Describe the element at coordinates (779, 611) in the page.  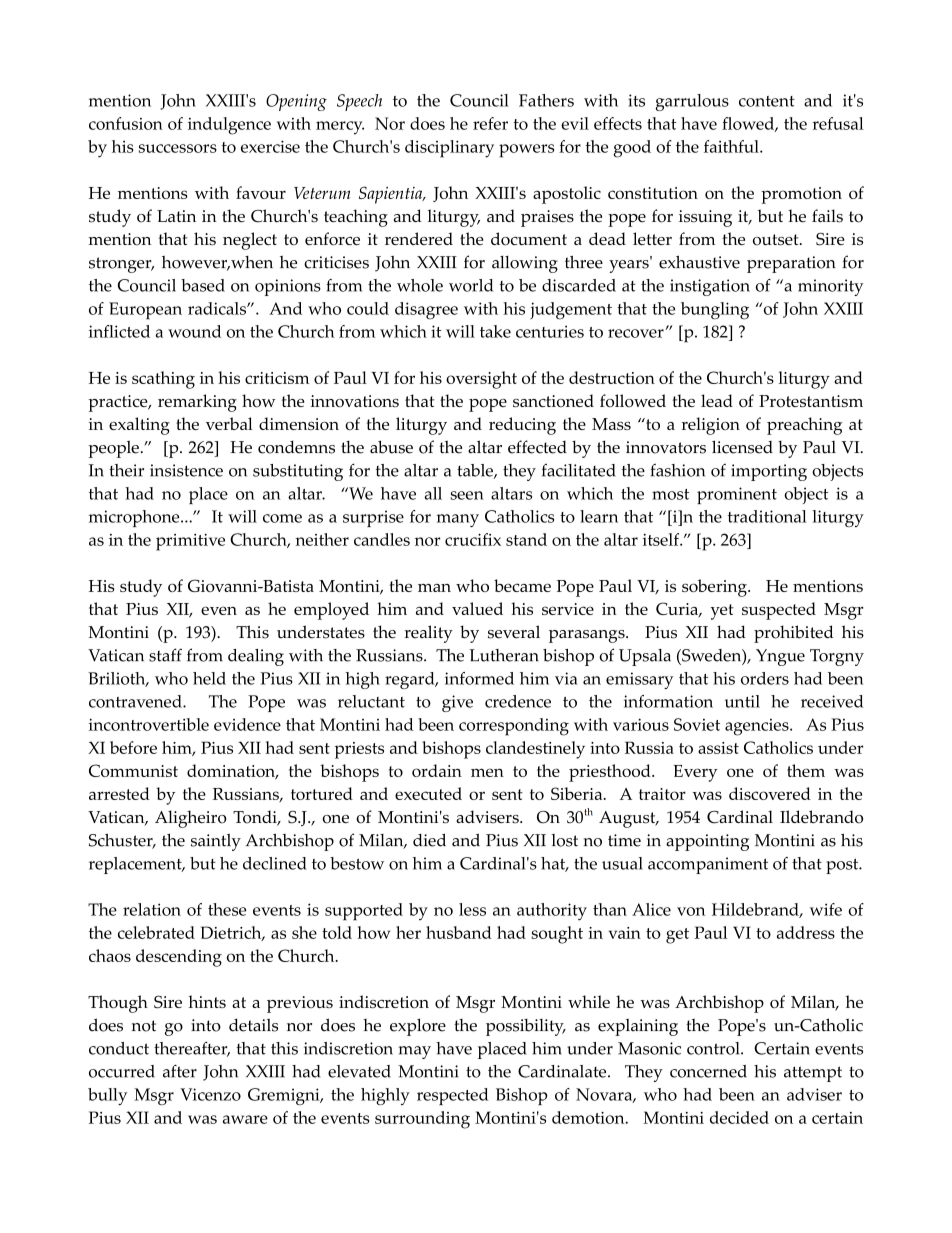
I see `suspected` at that location.
